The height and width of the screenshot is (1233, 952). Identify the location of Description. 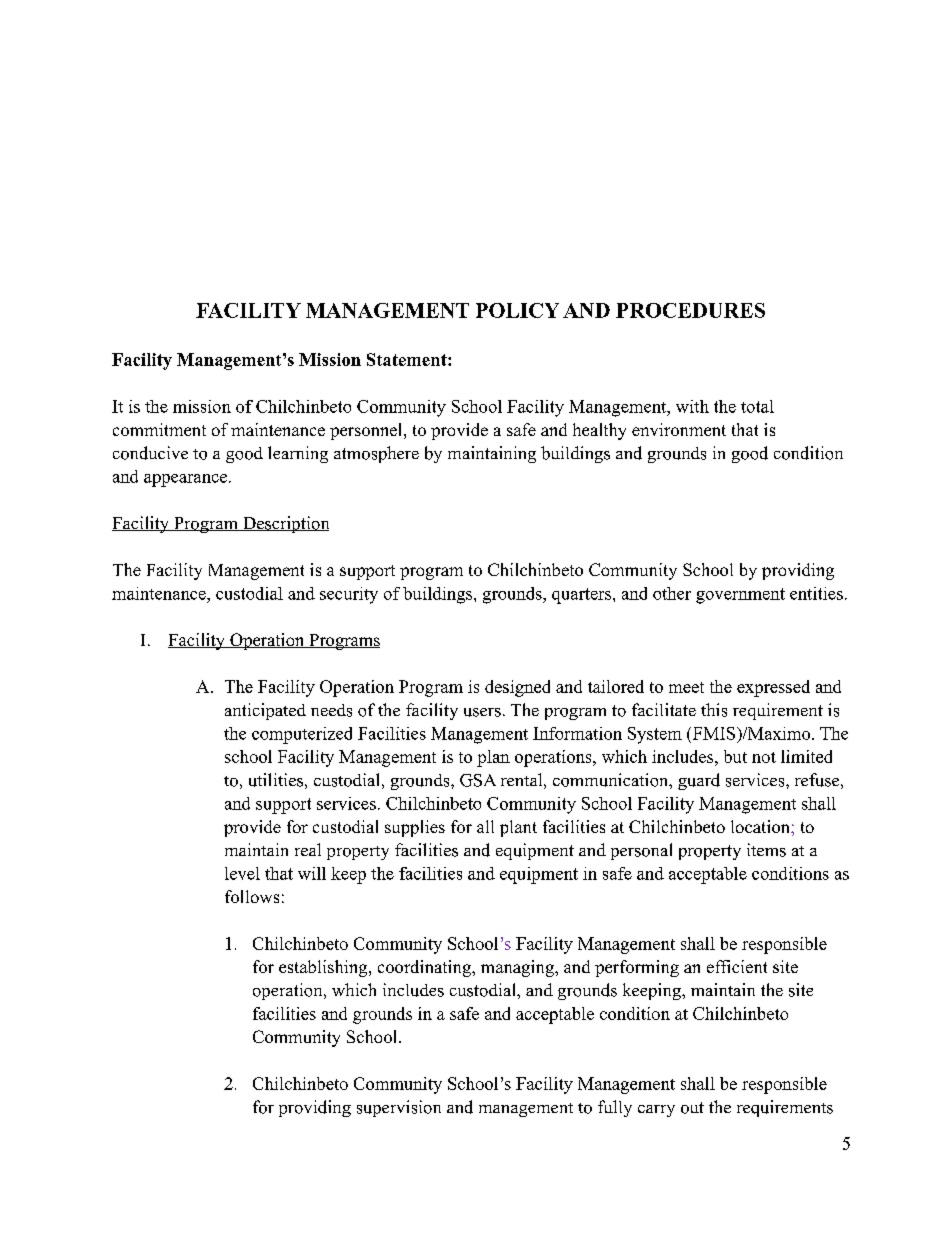
(284, 524).
